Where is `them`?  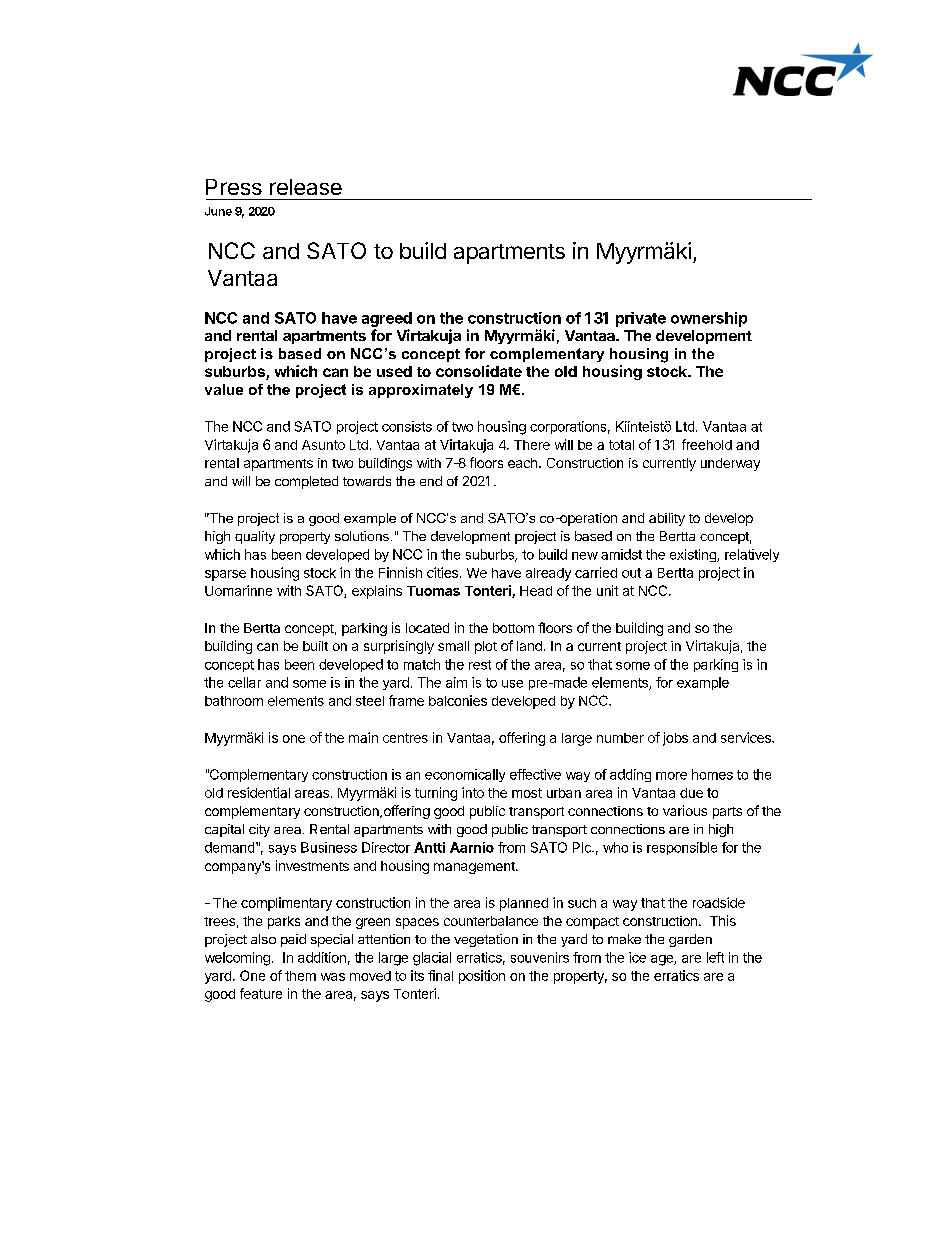 them is located at coordinates (300, 976).
